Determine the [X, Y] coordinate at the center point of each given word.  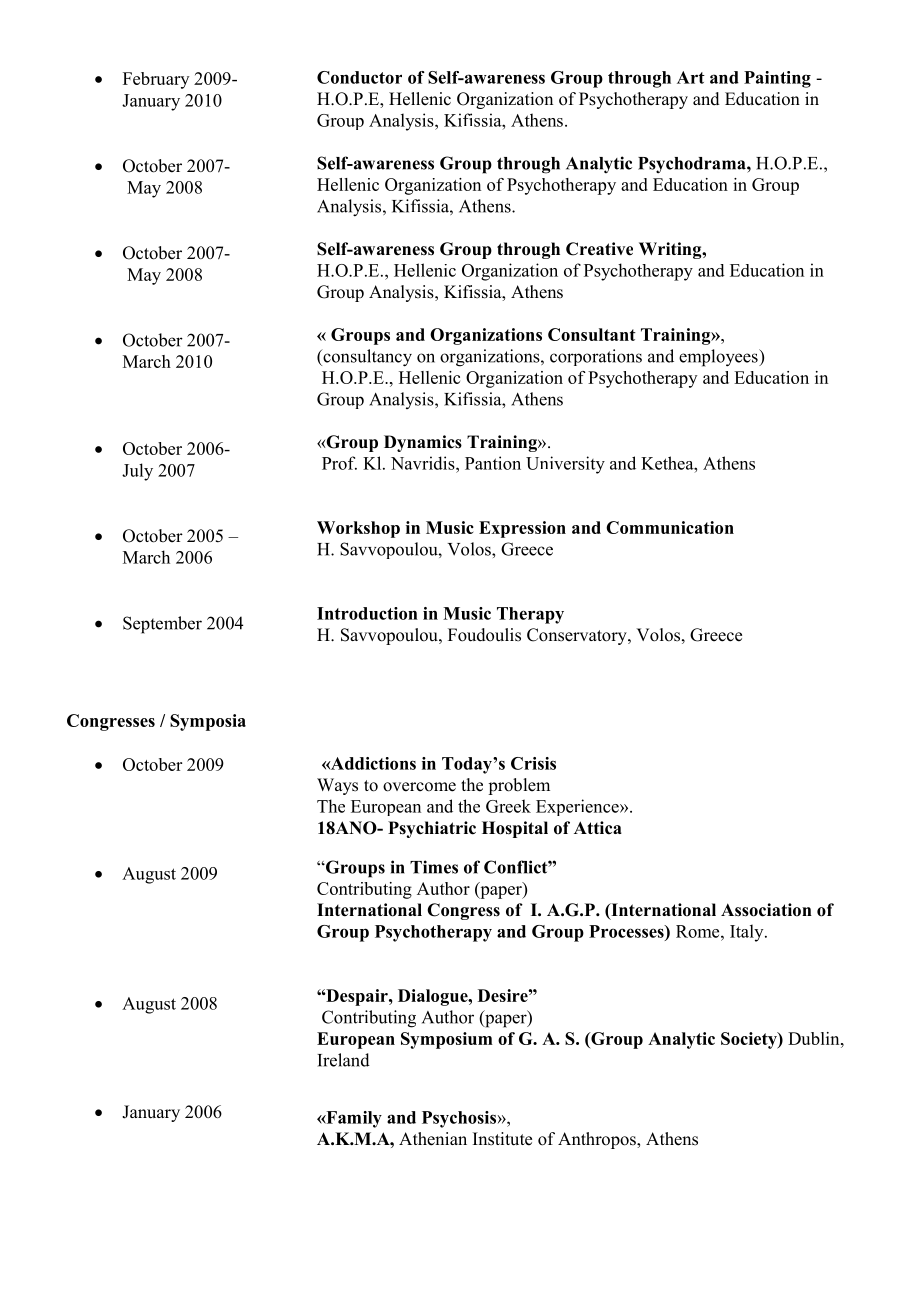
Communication [670, 527]
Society [750, 1040]
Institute [502, 1139]
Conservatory [578, 636]
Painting [777, 79]
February [156, 80]
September [162, 625]
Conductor [359, 77]
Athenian [433, 1139]
